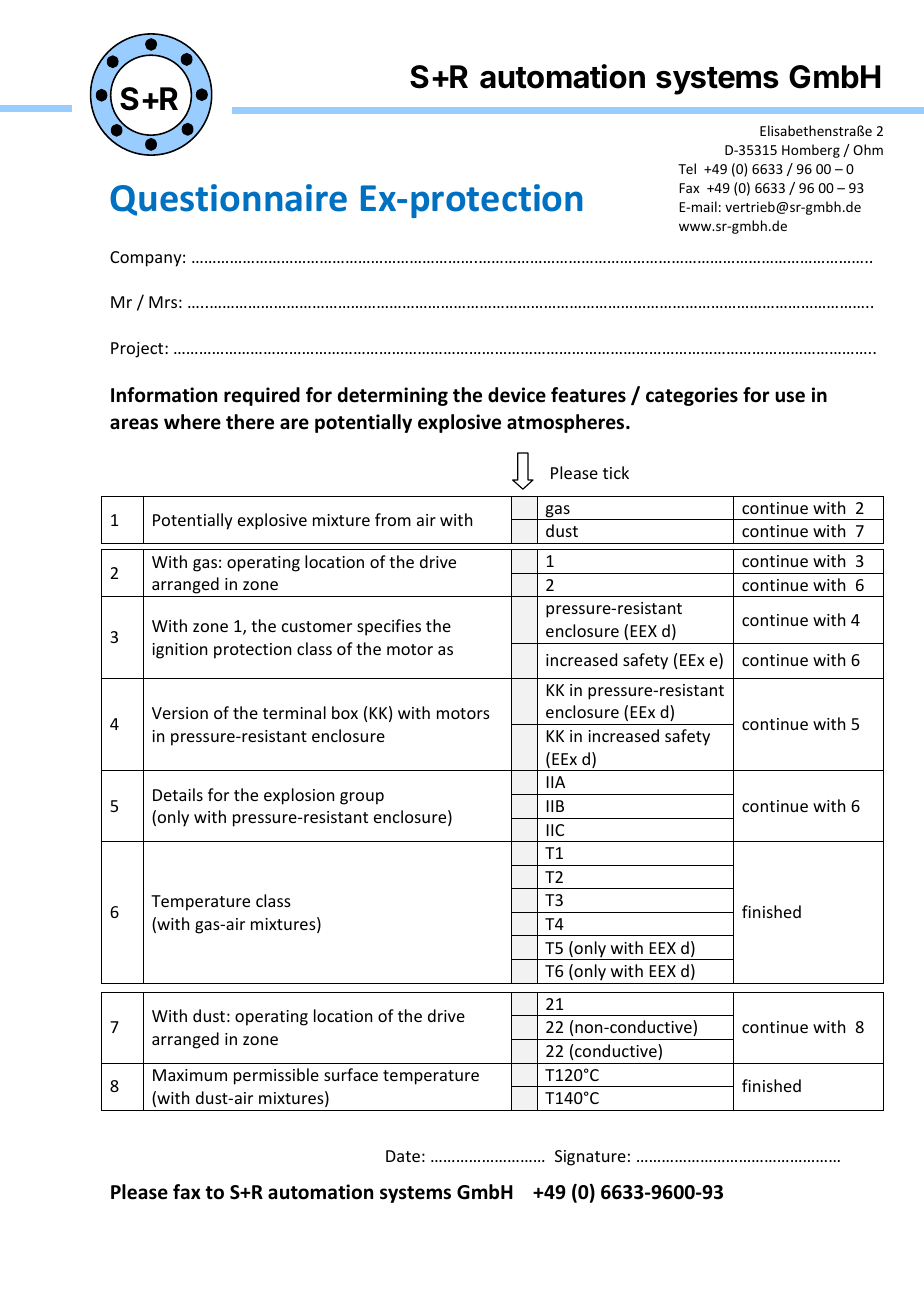 The width and height of the image is (924, 1308). I want to click on device, so click(517, 395).
